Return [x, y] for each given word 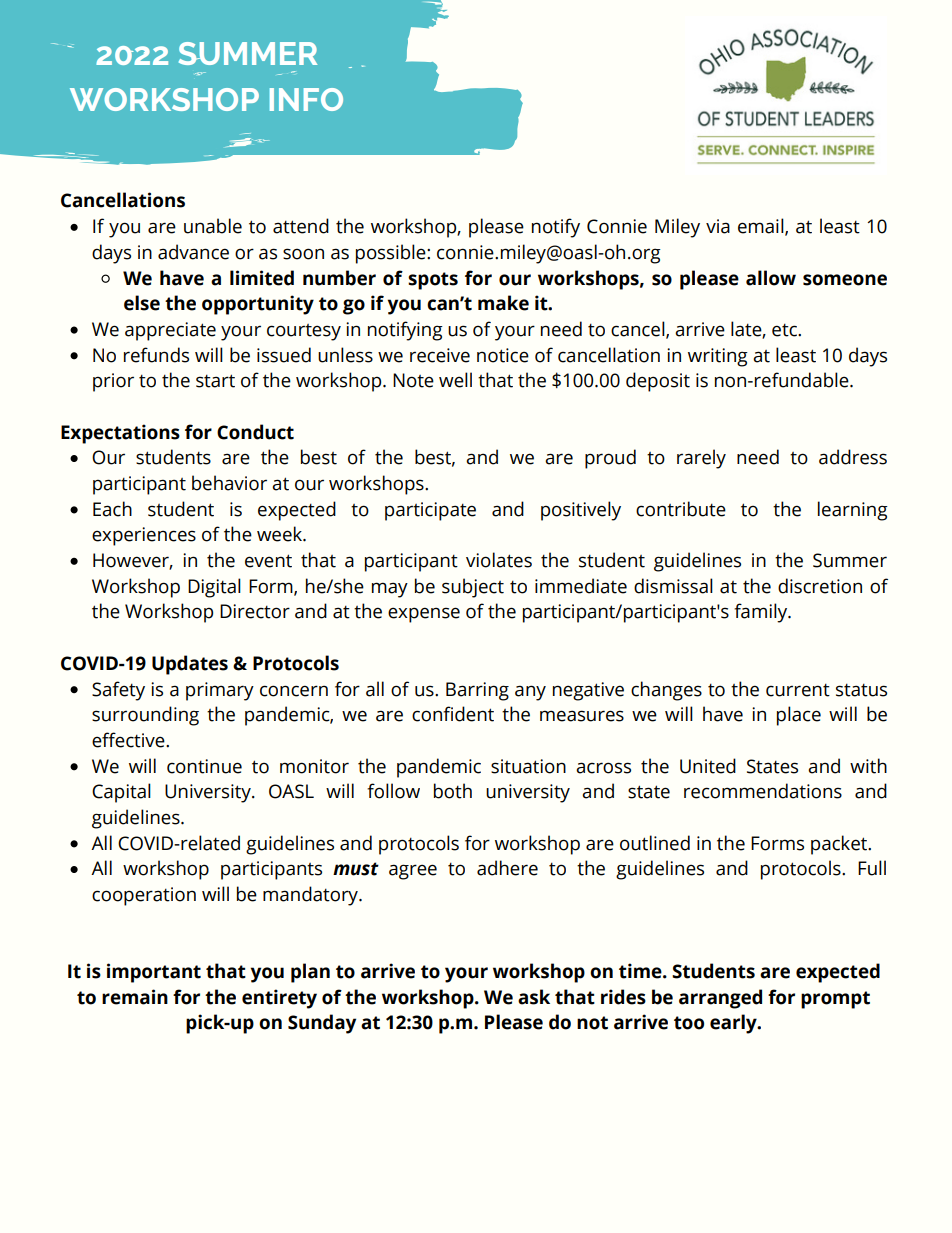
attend [301, 226]
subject [473, 588]
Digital [214, 588]
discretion [820, 586]
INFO [306, 99]
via [718, 226]
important [154, 973]
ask [534, 997]
